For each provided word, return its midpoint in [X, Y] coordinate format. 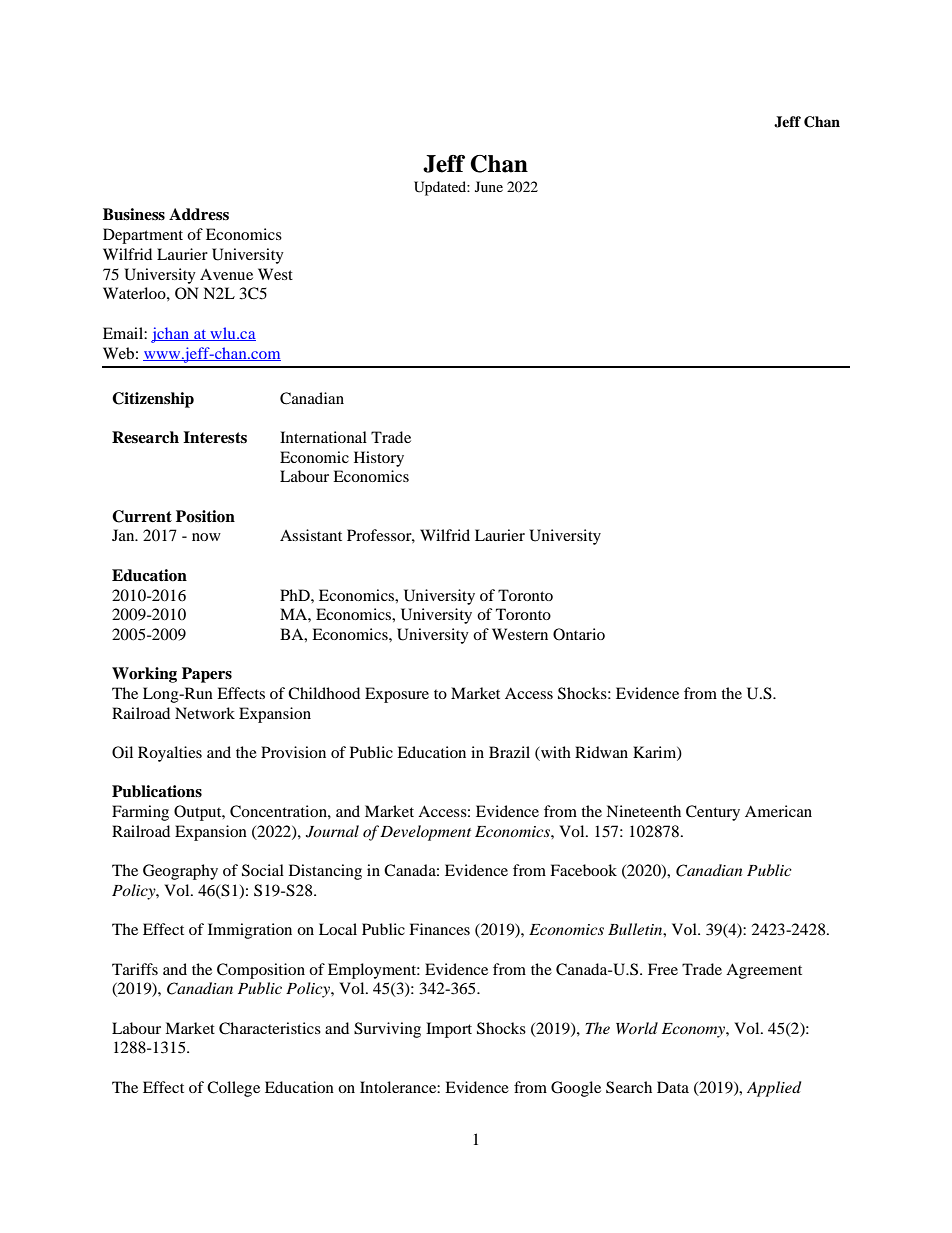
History [379, 459]
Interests [215, 437]
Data [673, 1087]
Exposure [397, 695]
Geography [180, 872]
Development [425, 833]
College [233, 1089]
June [489, 186]
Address [199, 214]
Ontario [579, 634]
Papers [207, 675]
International [323, 437]
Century [713, 813]
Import [449, 1030]
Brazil [509, 752]
